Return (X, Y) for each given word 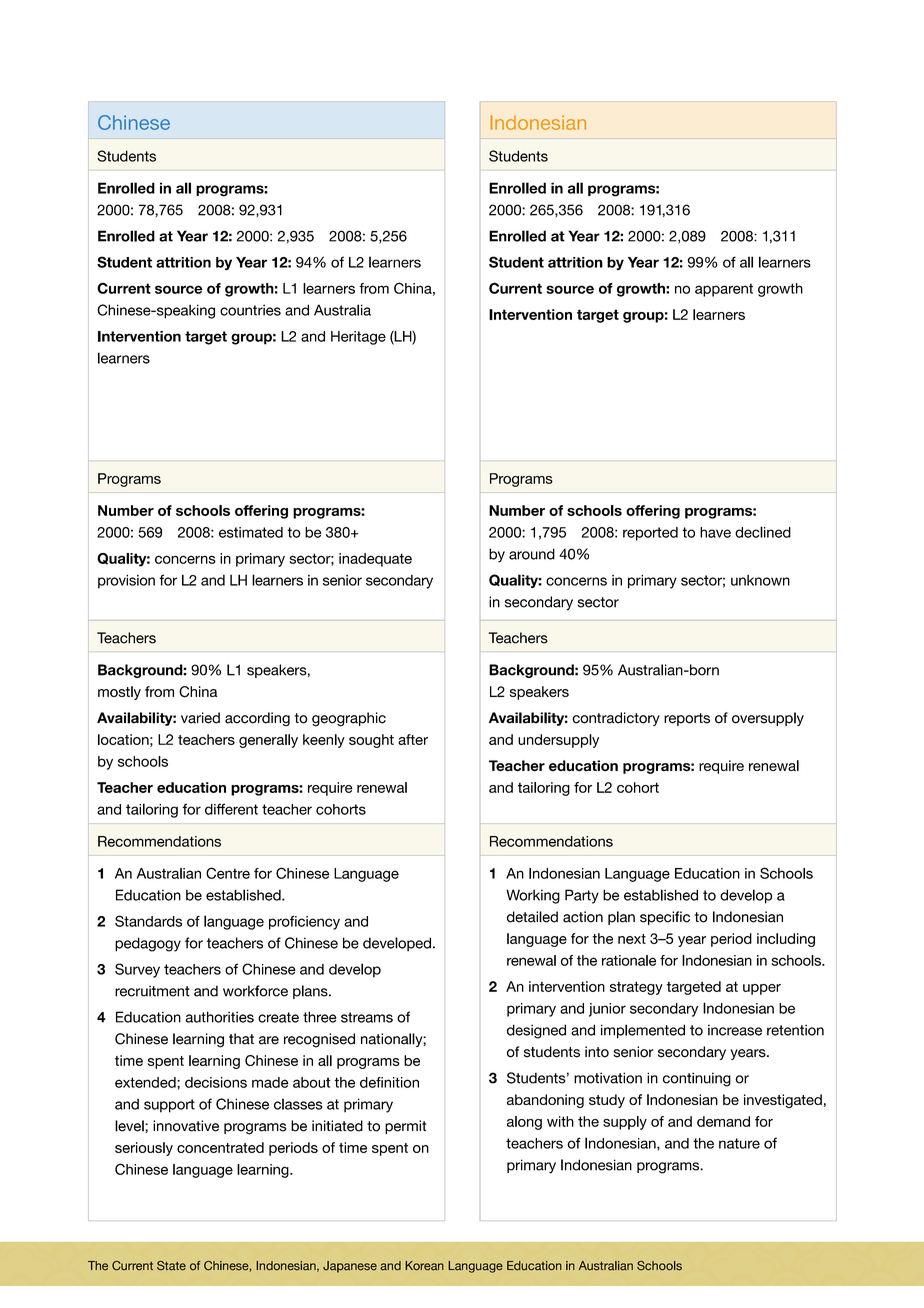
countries (250, 310)
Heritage (358, 338)
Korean (424, 1266)
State (171, 1266)
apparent (724, 290)
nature (739, 1143)
